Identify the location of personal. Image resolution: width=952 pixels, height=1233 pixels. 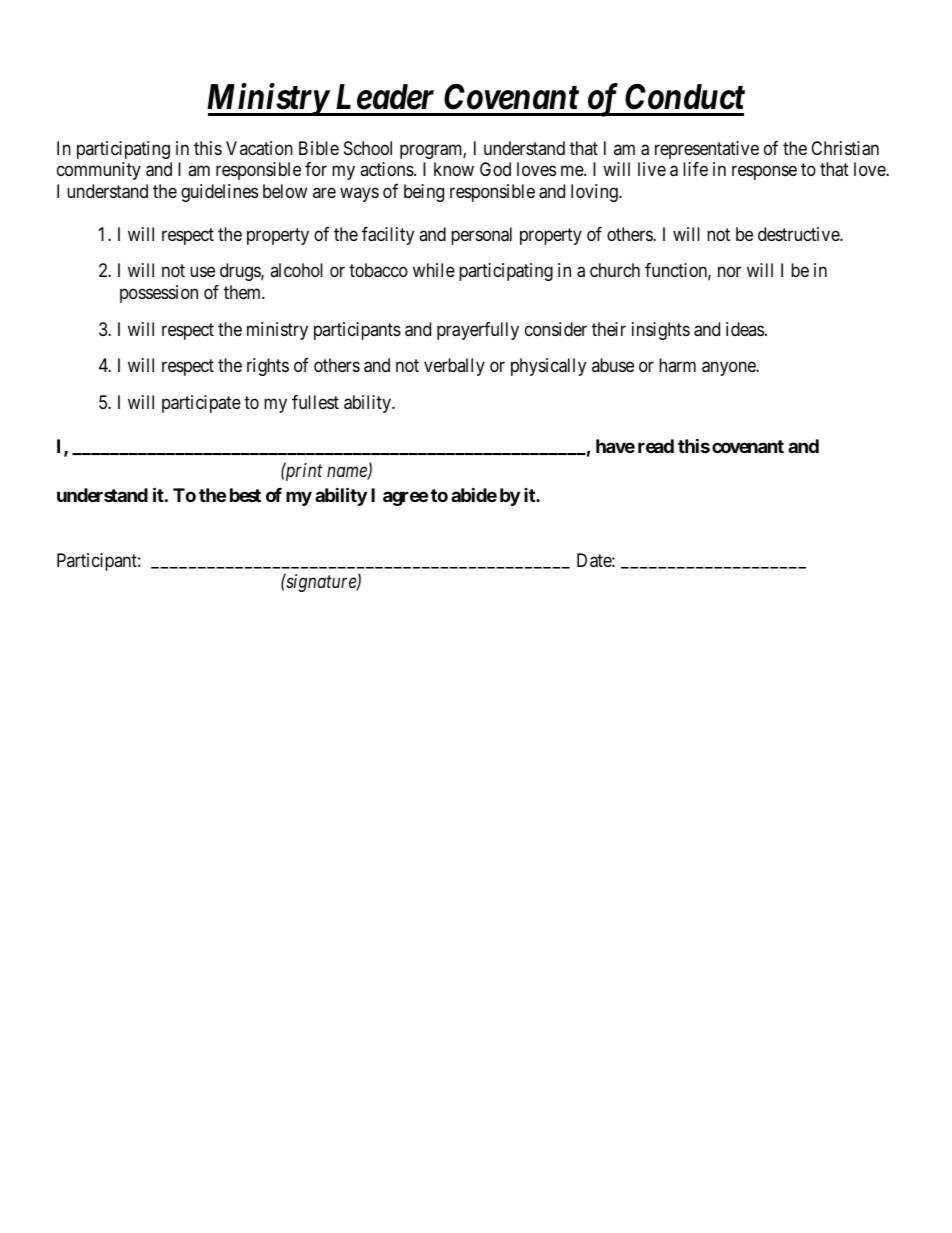
(481, 236).
